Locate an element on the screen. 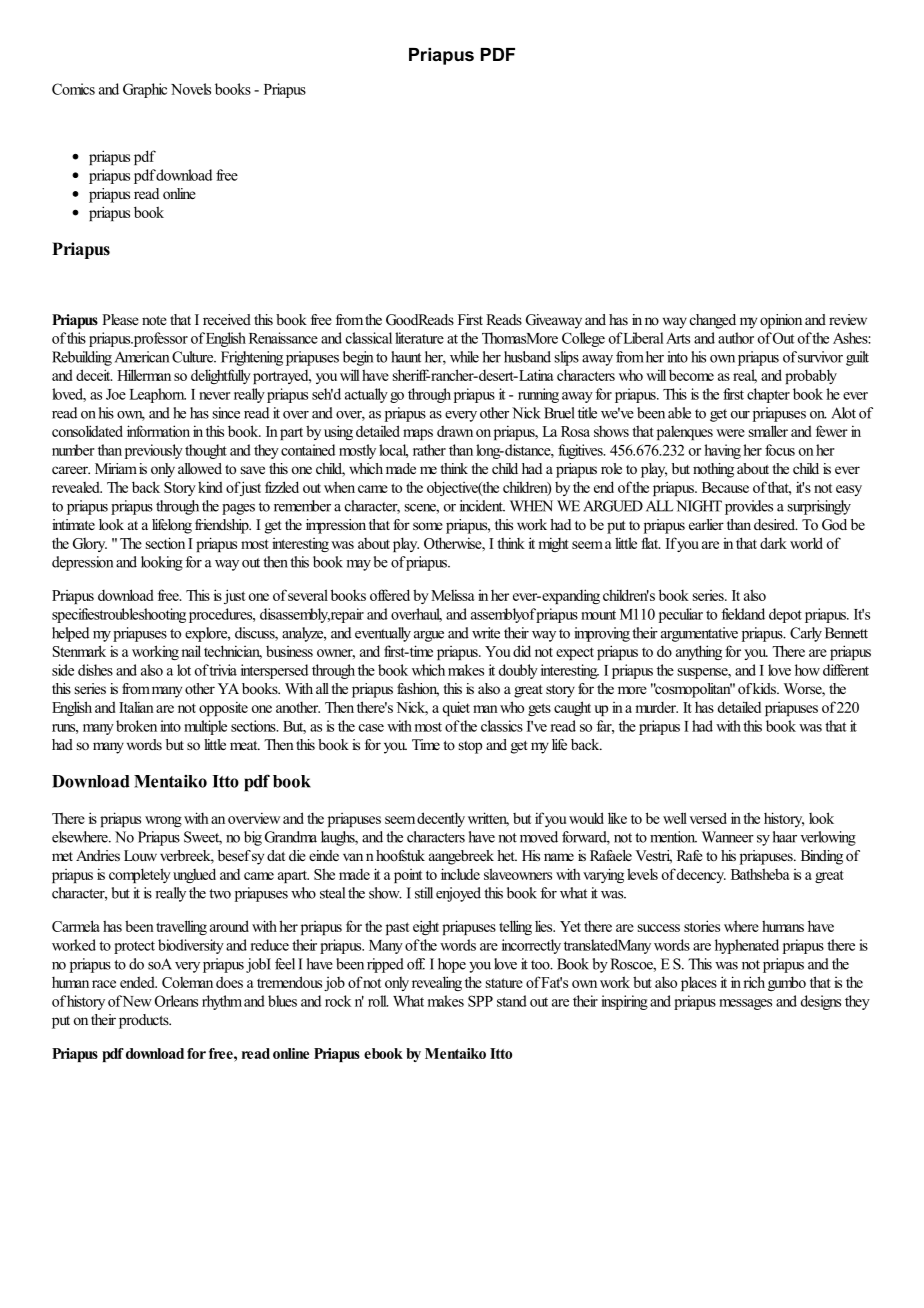  author is located at coordinates (736, 338).
